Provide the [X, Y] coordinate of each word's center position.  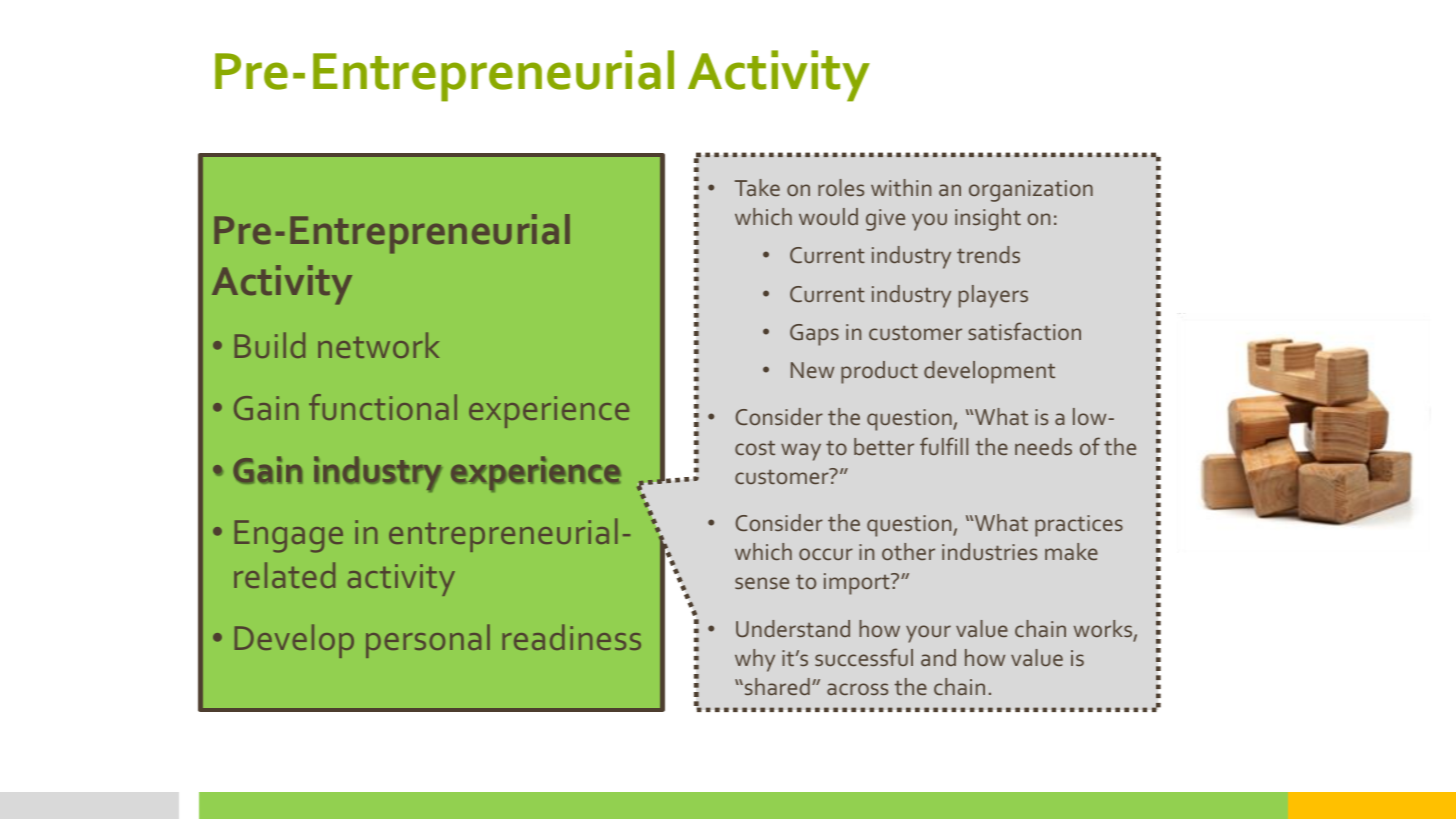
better [884, 446]
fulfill [944, 446]
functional [383, 407]
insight [988, 219]
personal [428, 641]
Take [757, 187]
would [828, 216]
